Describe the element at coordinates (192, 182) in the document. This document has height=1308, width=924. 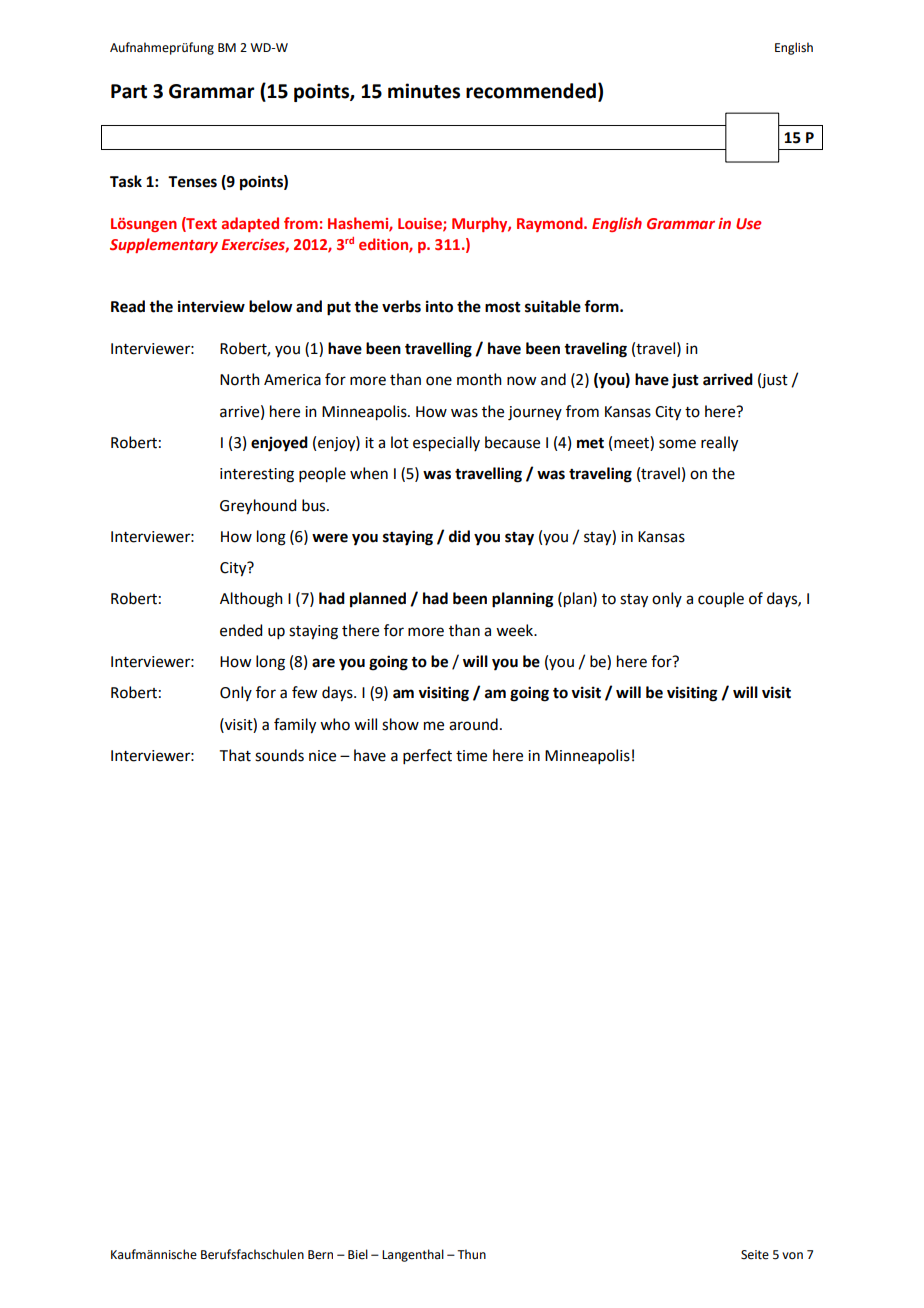
I see `Tenses` at that location.
